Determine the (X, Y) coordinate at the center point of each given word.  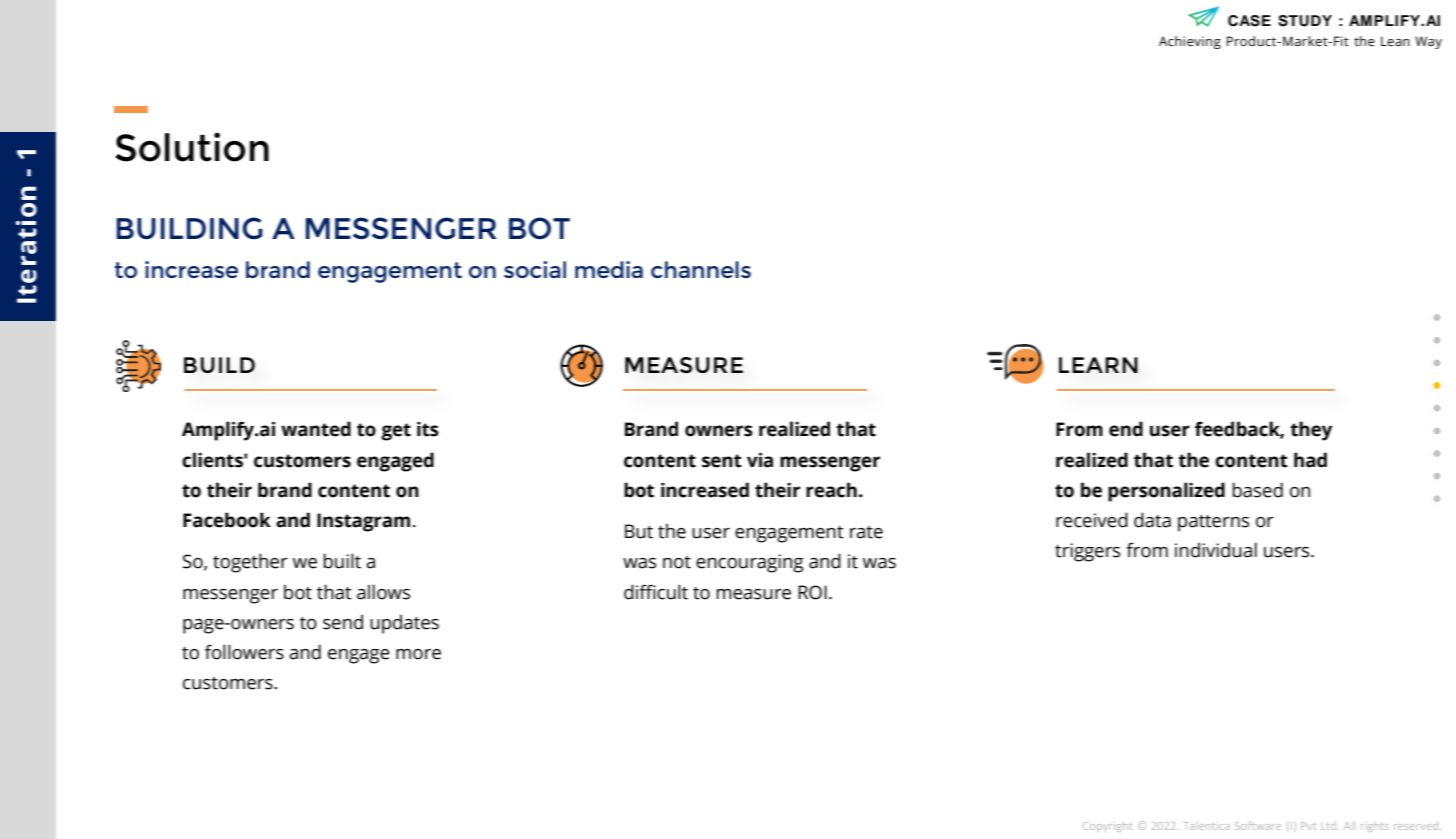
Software (1258, 825)
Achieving (1190, 42)
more (418, 654)
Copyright (1107, 827)
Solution (192, 147)
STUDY (1305, 21)
